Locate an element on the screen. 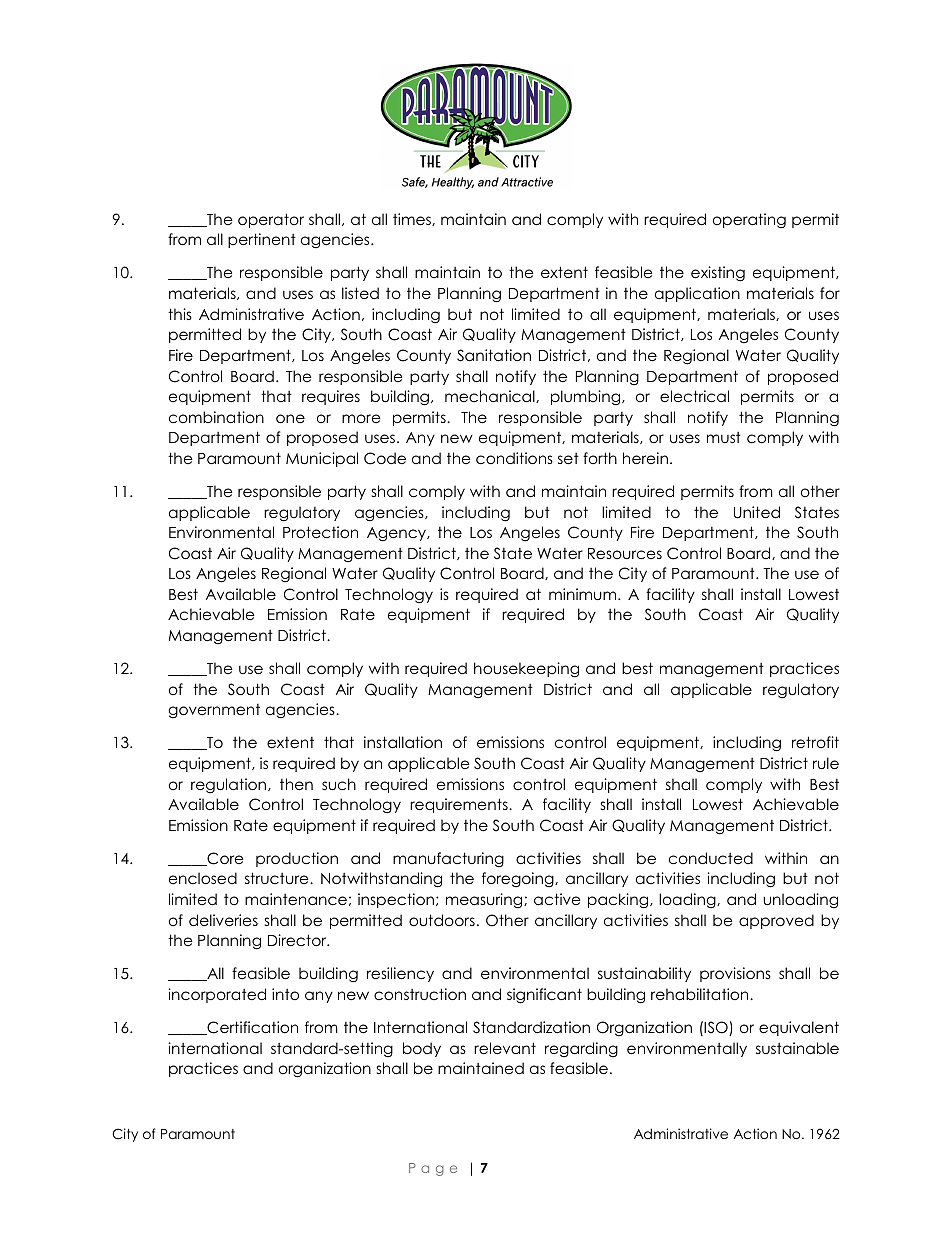 The image size is (952, 1233). times is located at coordinates (413, 219).
